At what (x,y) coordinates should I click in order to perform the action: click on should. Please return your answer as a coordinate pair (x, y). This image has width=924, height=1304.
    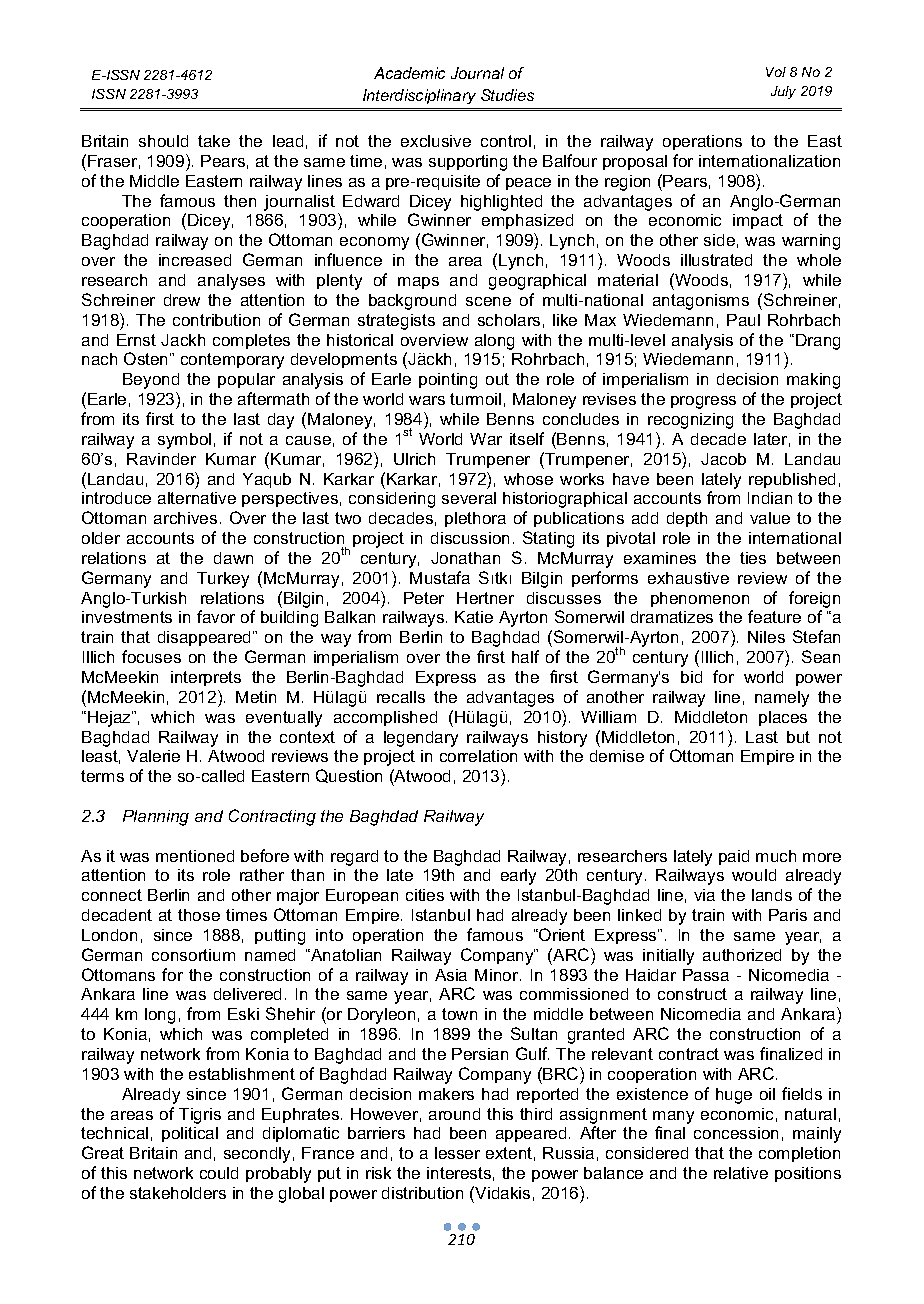
    Looking at the image, I should click on (163, 141).
